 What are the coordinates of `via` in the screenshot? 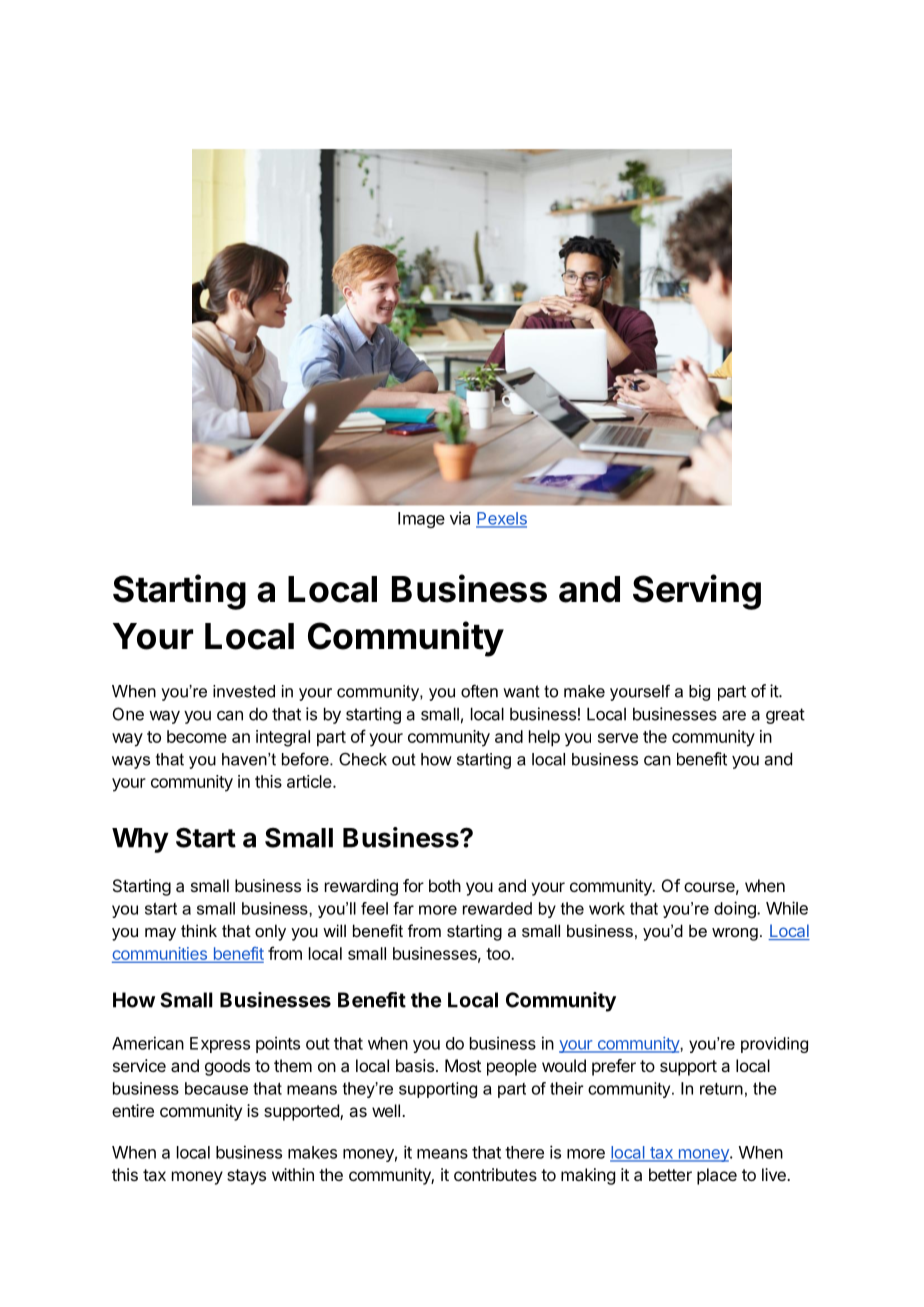 It's located at (460, 518).
